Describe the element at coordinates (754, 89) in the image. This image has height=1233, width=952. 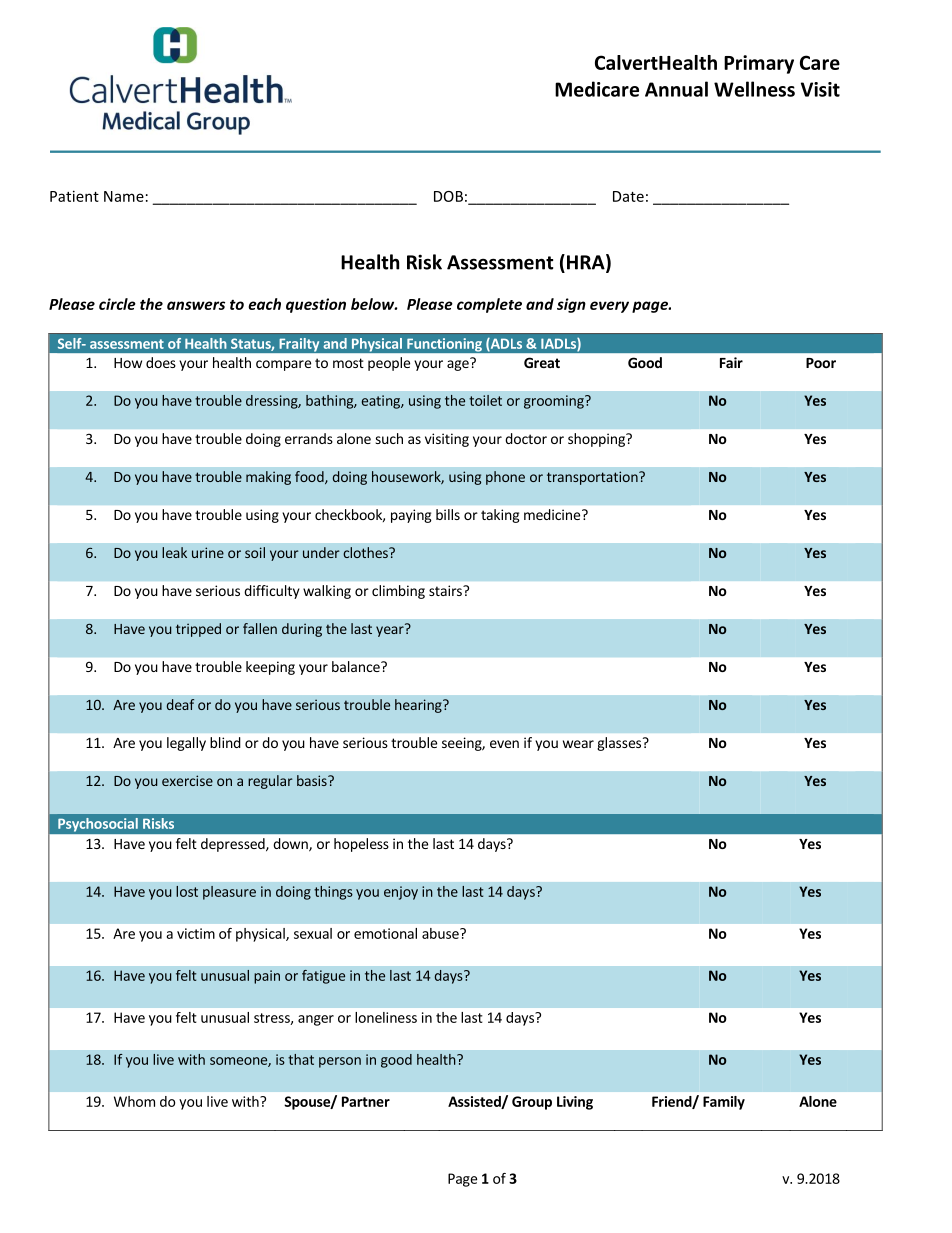
I see `Wellness` at that location.
